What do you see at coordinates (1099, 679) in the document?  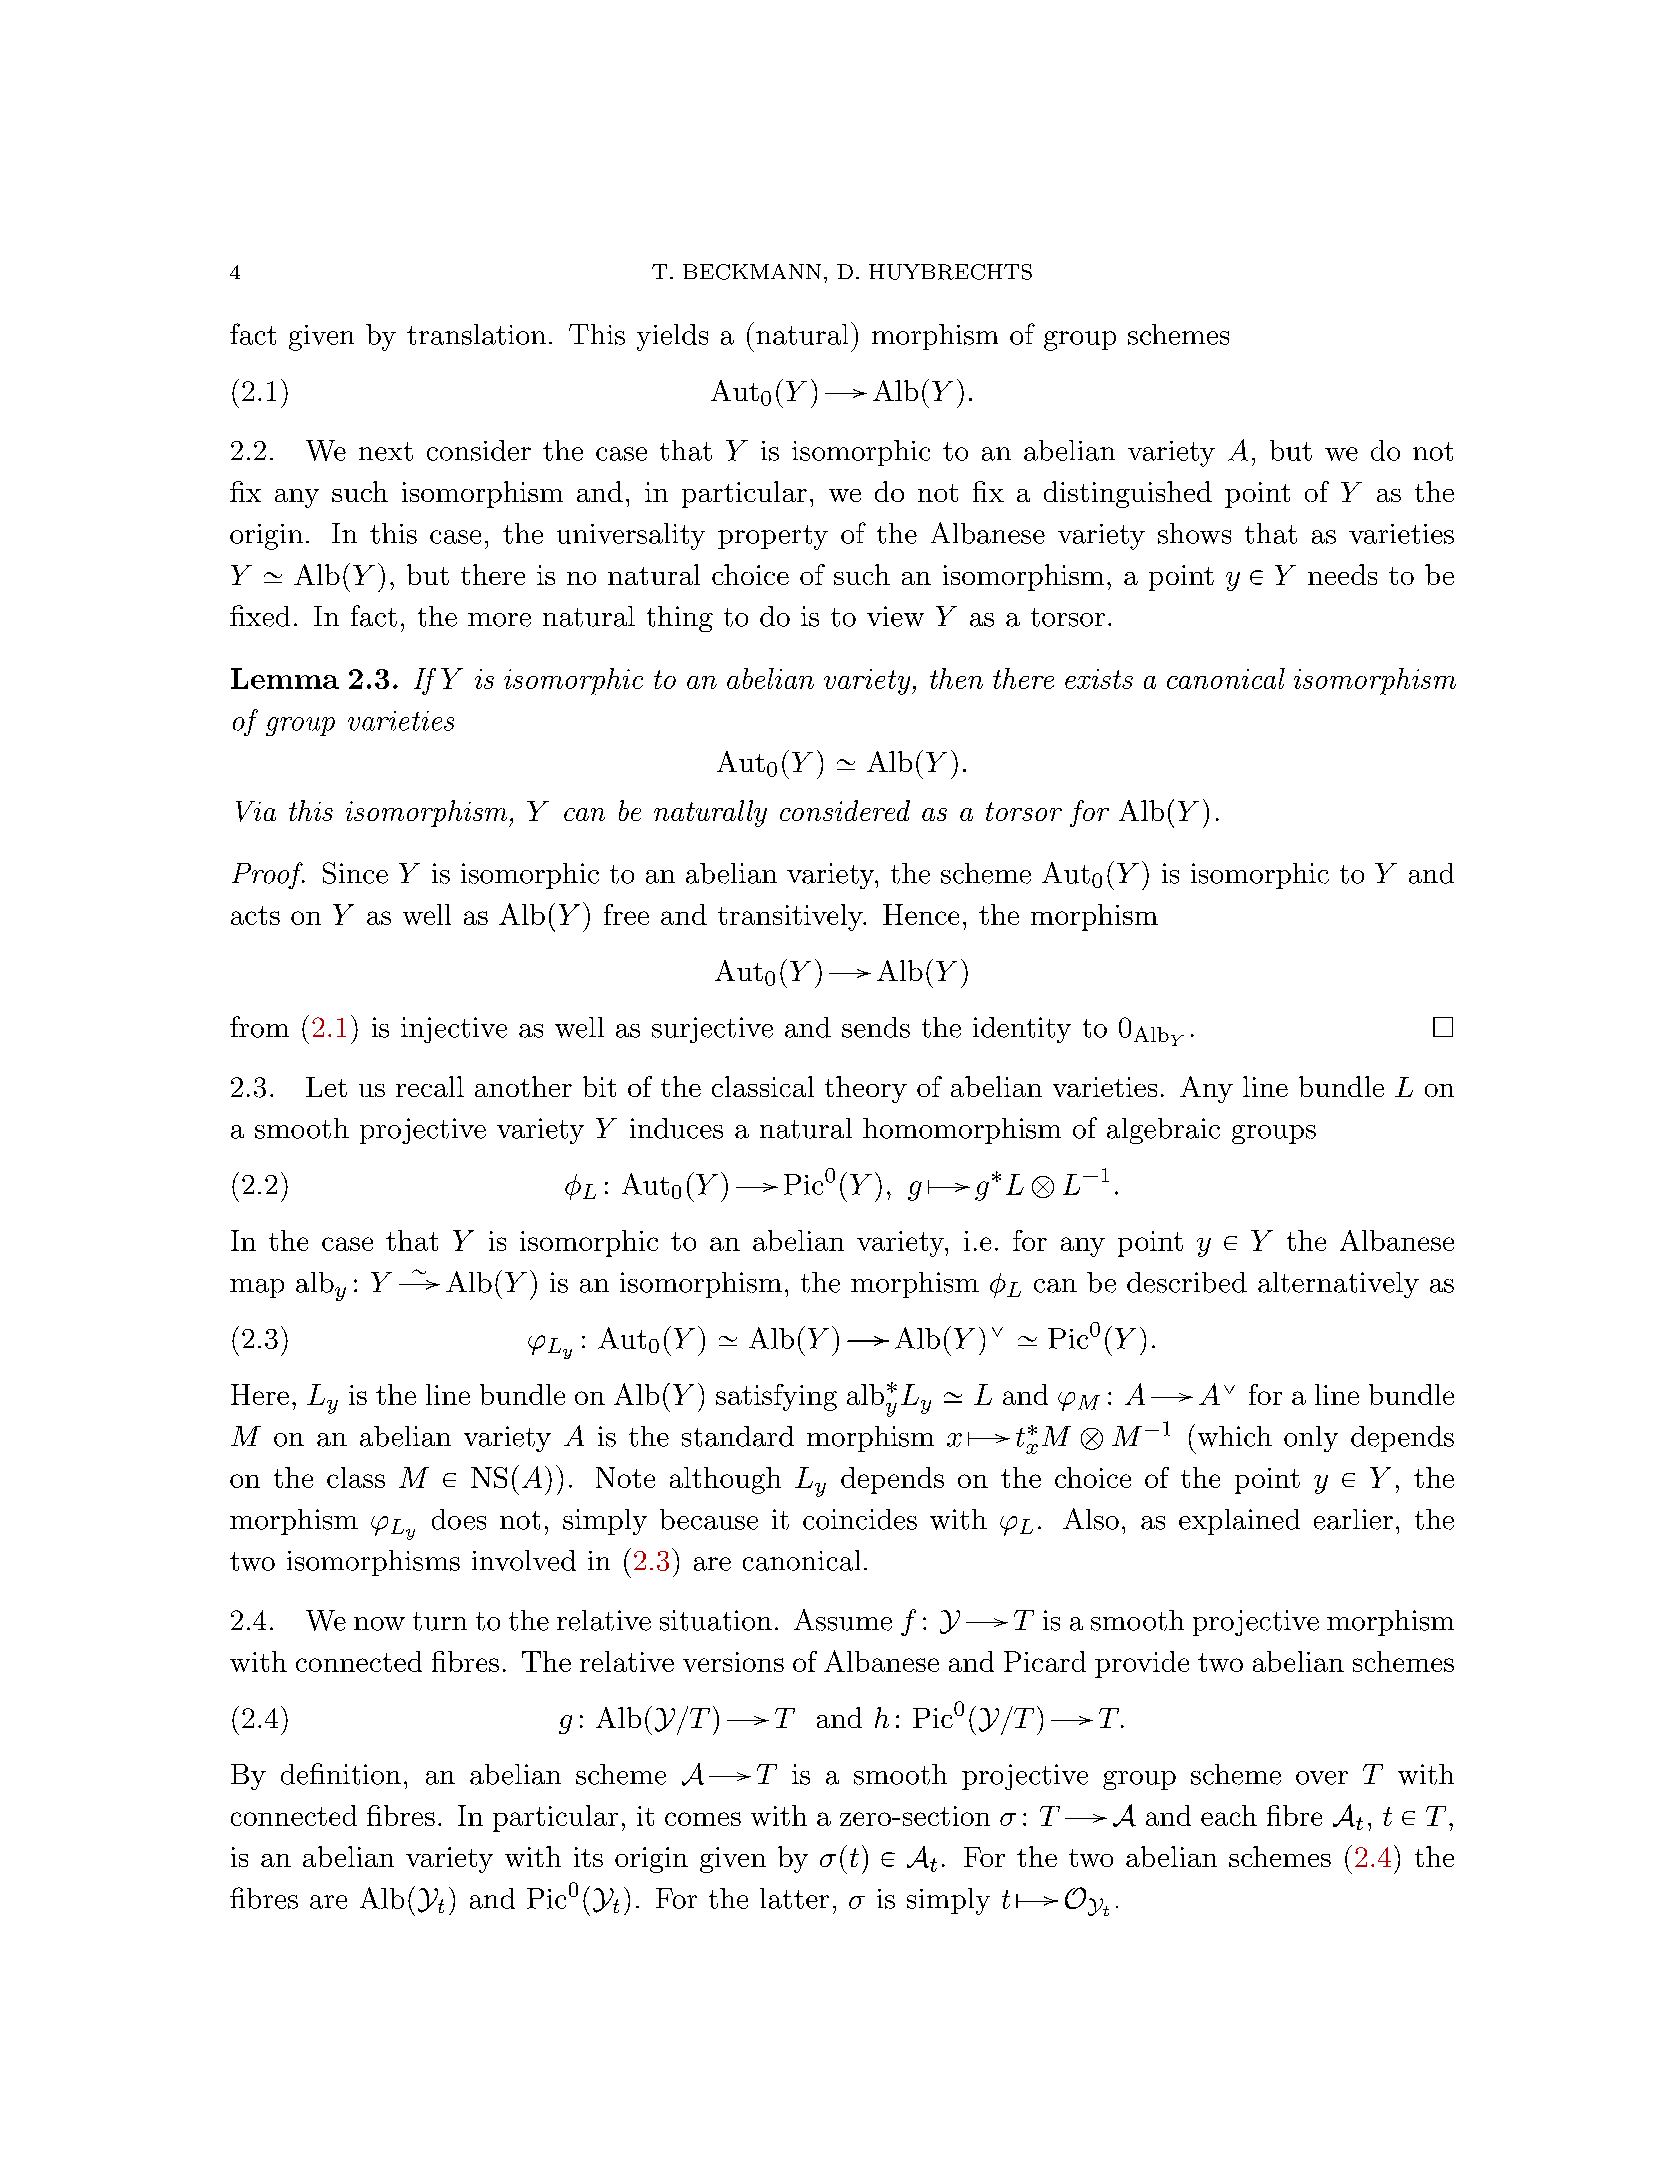 I see `exists` at bounding box center [1099, 679].
